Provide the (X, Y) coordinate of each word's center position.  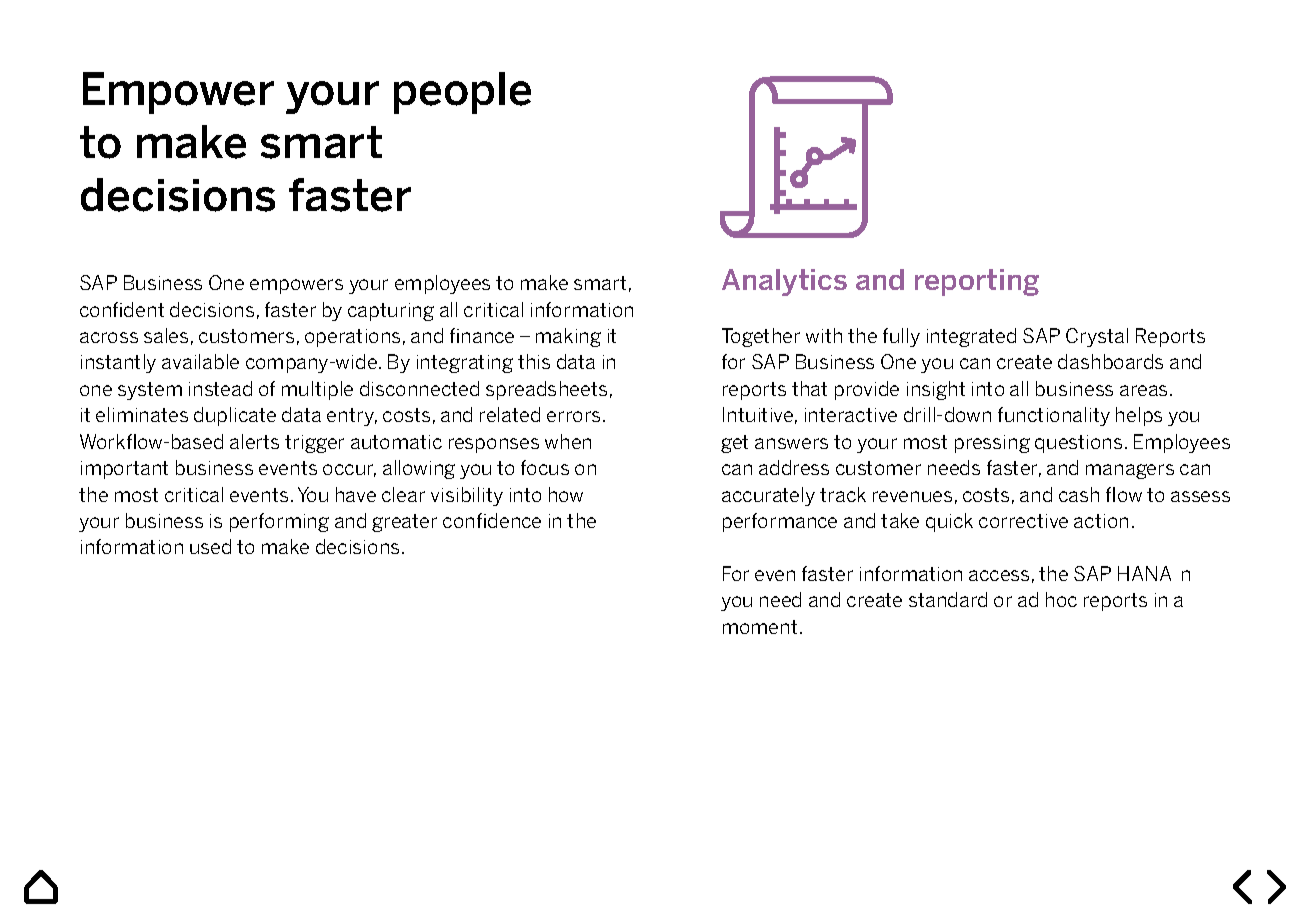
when (568, 441)
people (462, 93)
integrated (971, 337)
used (210, 546)
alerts (254, 441)
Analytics (784, 282)
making (568, 337)
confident (122, 309)
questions (1078, 444)
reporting (977, 282)
